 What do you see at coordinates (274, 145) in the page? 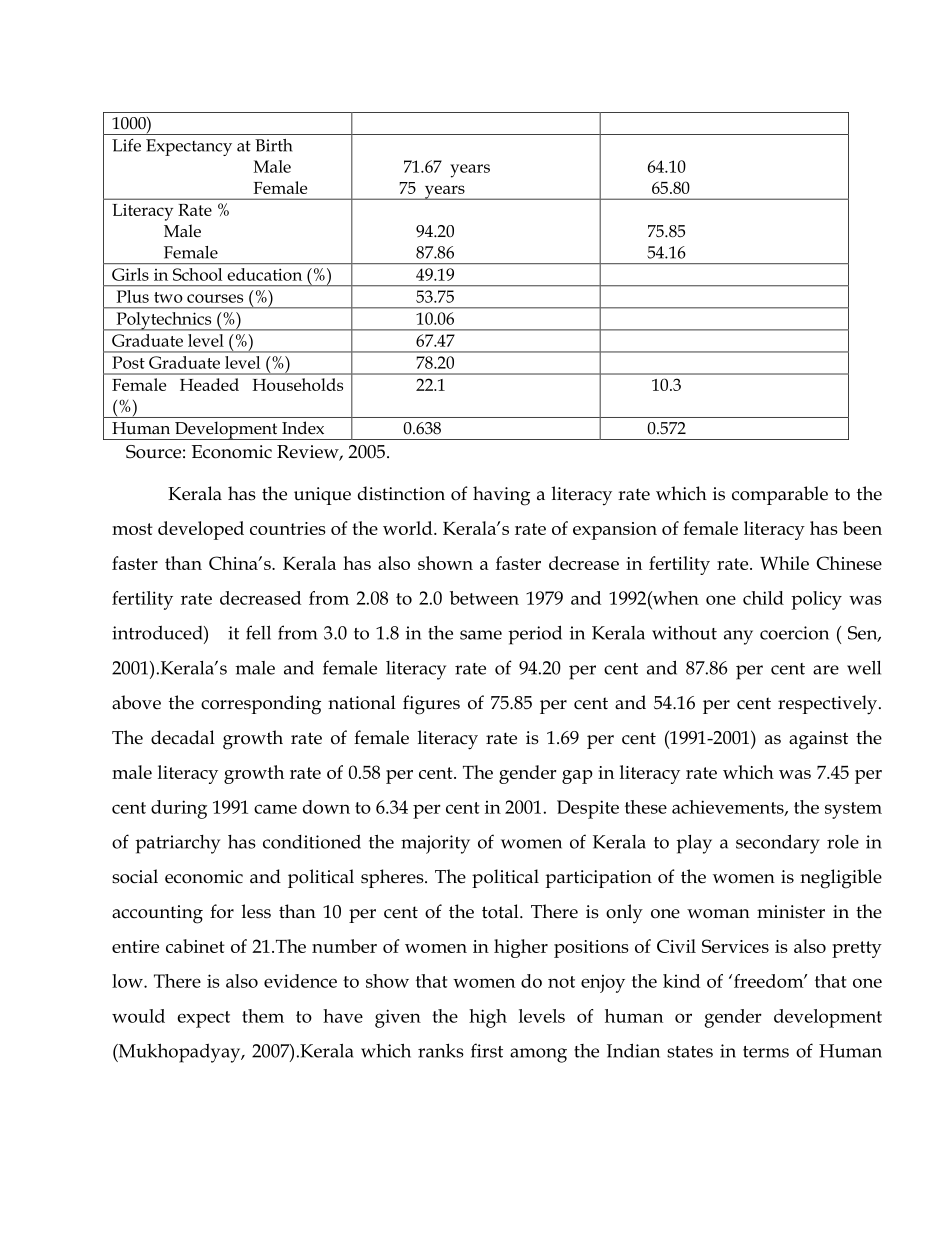
I see `Birth` at bounding box center [274, 145].
